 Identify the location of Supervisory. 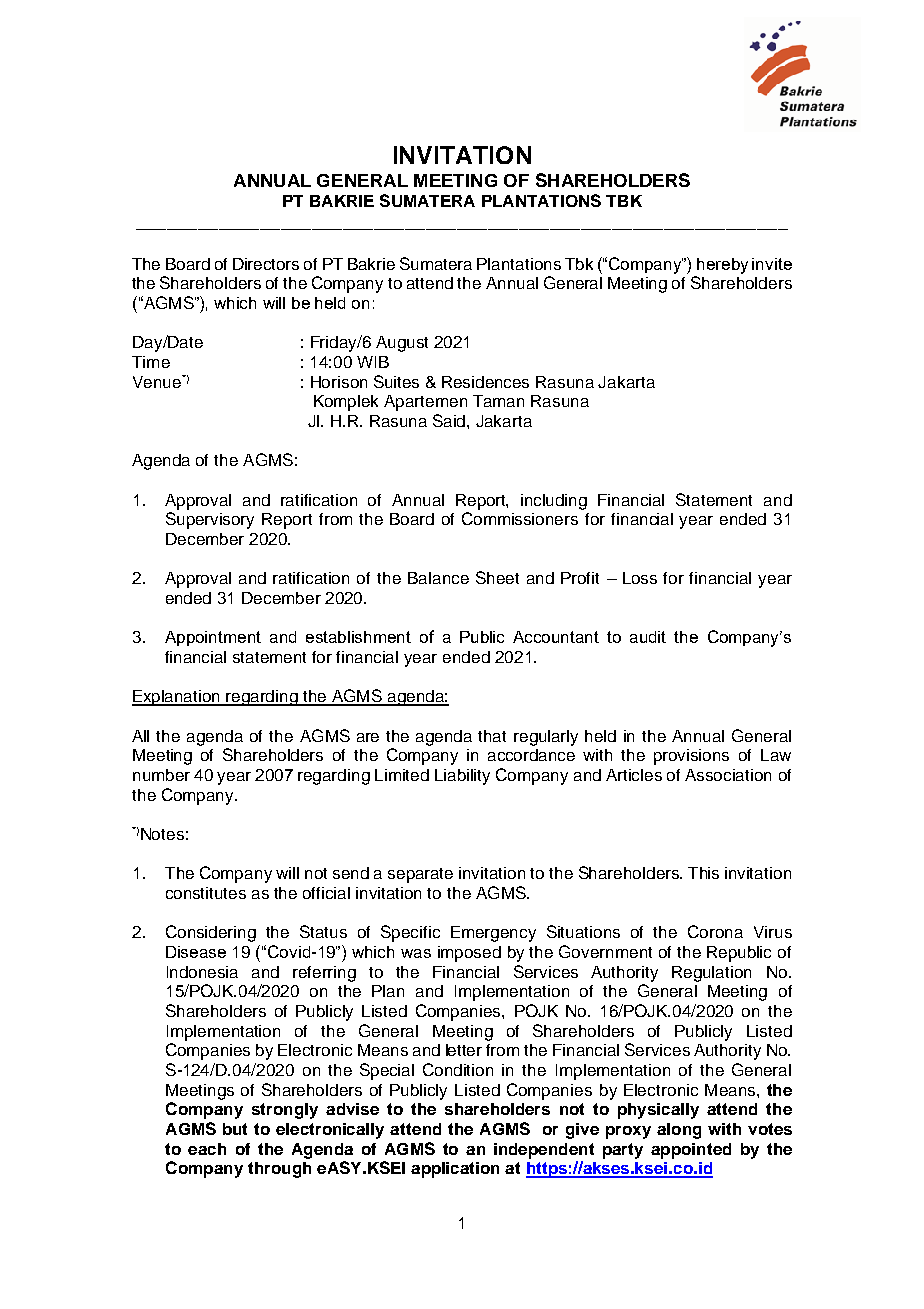
(210, 520).
